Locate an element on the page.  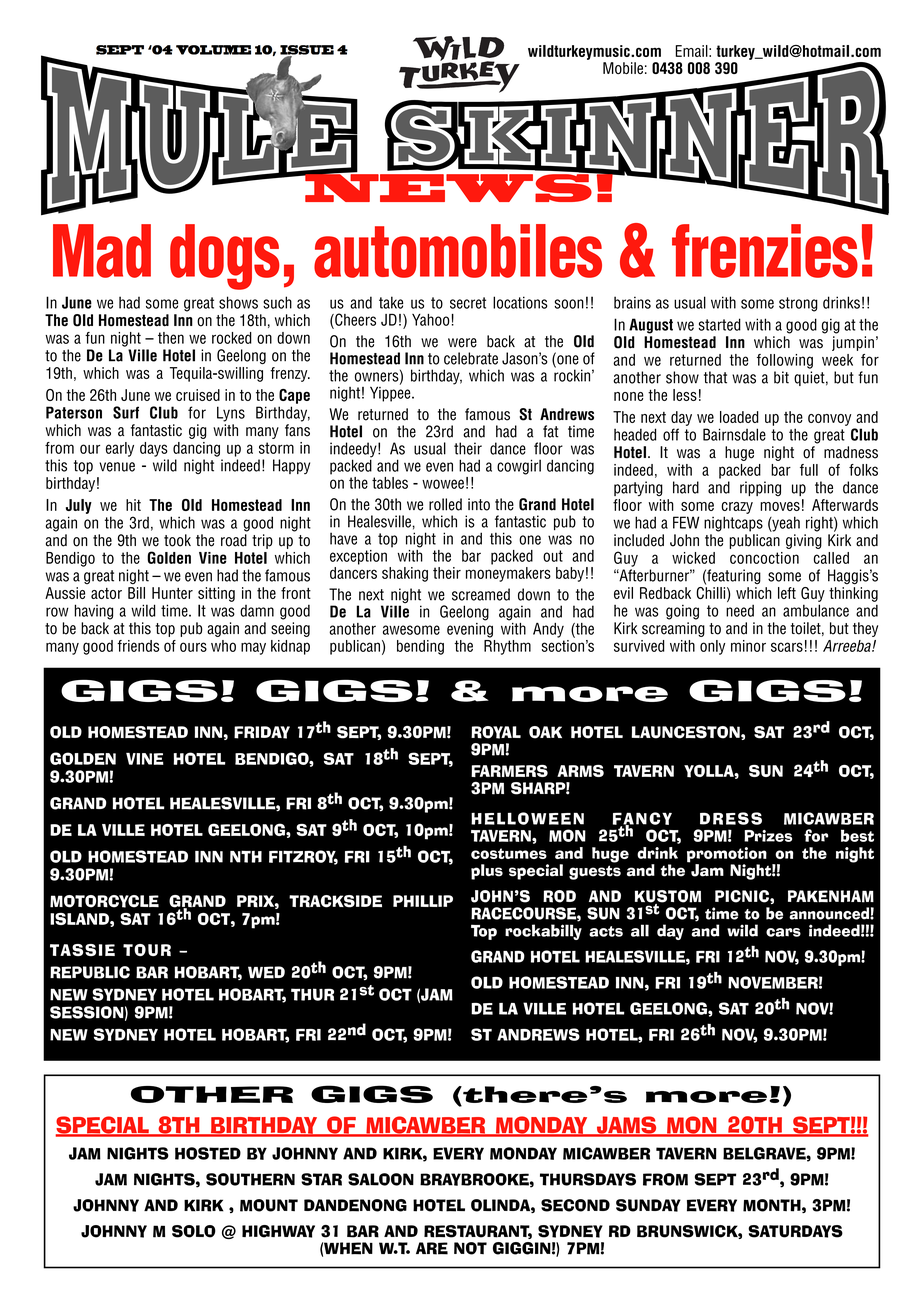
MOTORCYCLE is located at coordinates (104, 901).
